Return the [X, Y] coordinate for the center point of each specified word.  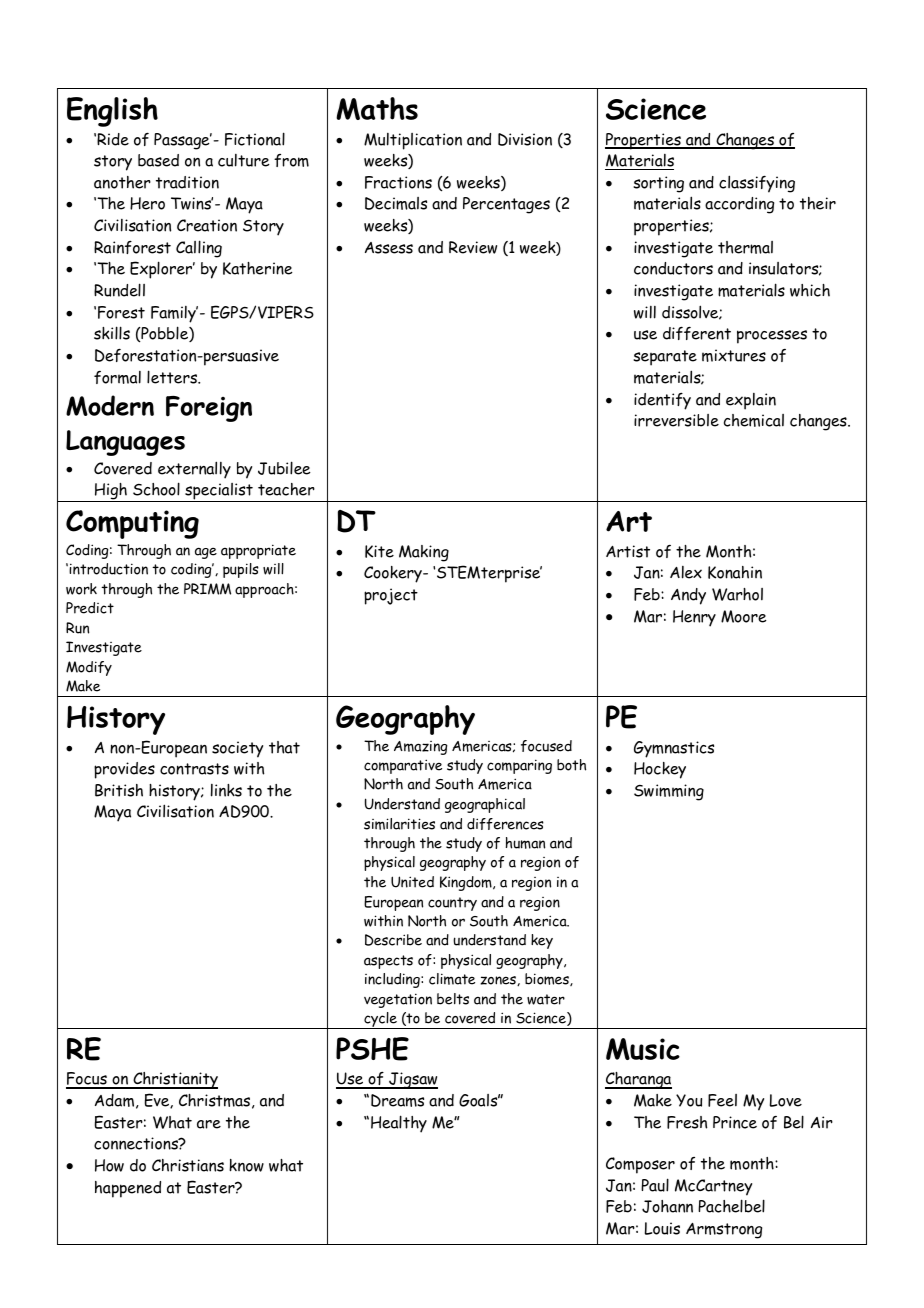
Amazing [421, 748]
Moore [744, 616]
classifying [757, 184]
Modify [89, 668]
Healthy [399, 1124]
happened [128, 1189]
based [158, 160]
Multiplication [413, 141]
